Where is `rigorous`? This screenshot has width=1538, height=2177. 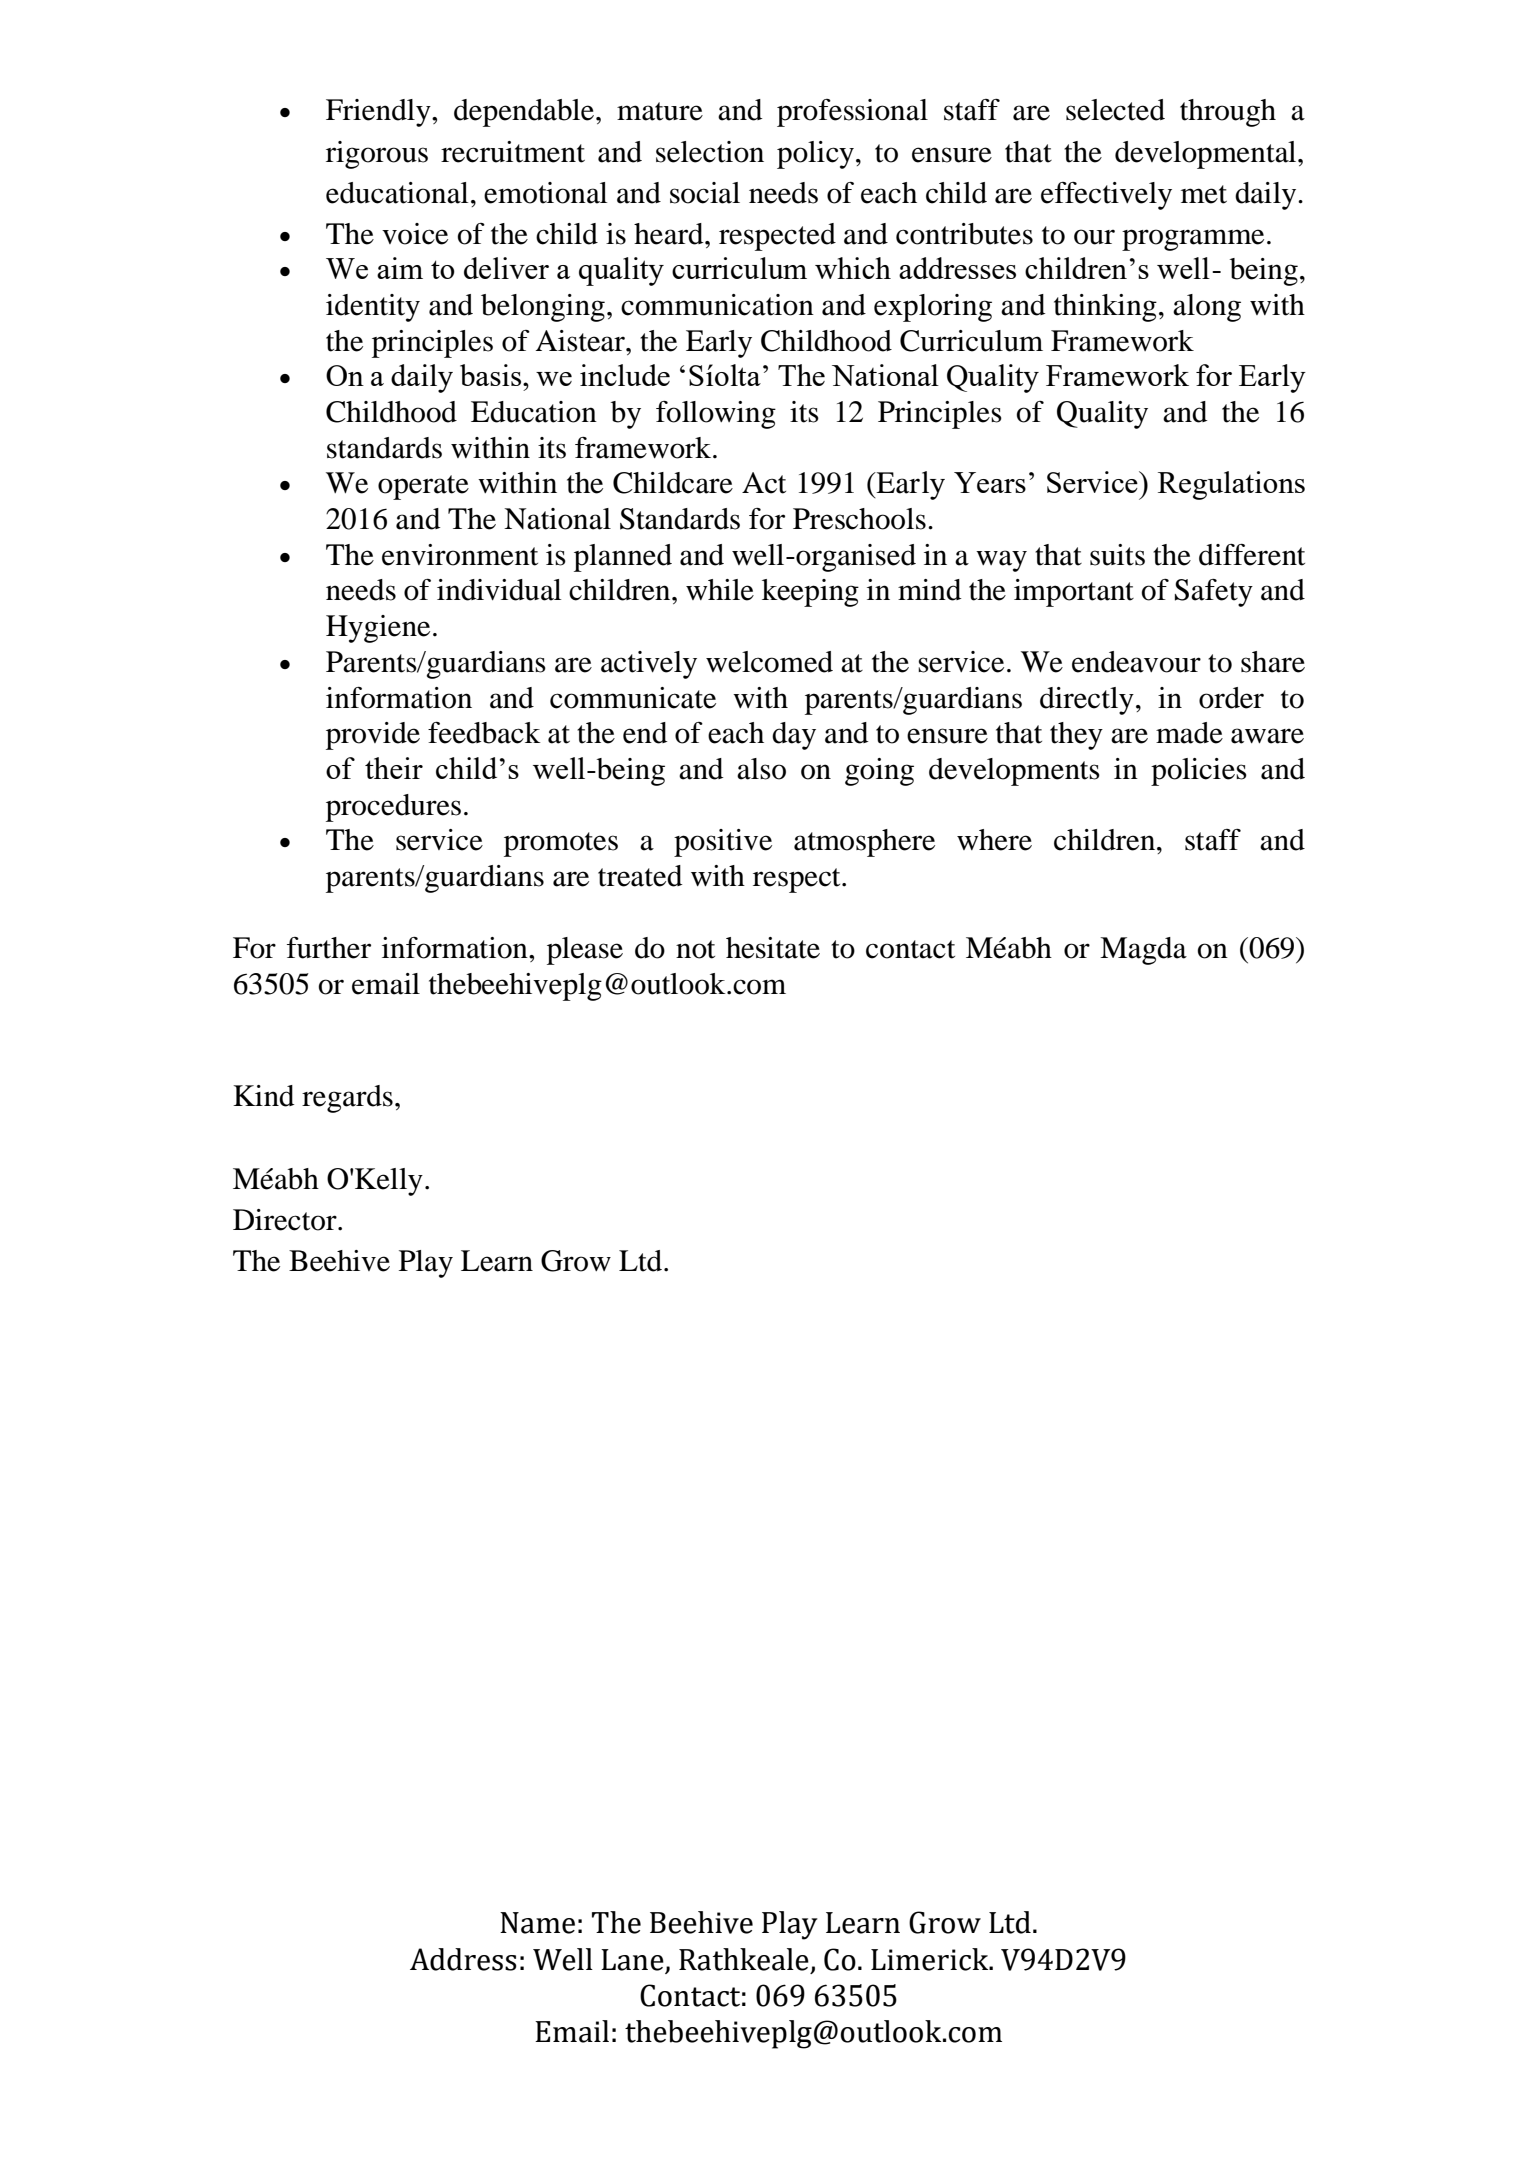
rigorous is located at coordinates (377, 155).
